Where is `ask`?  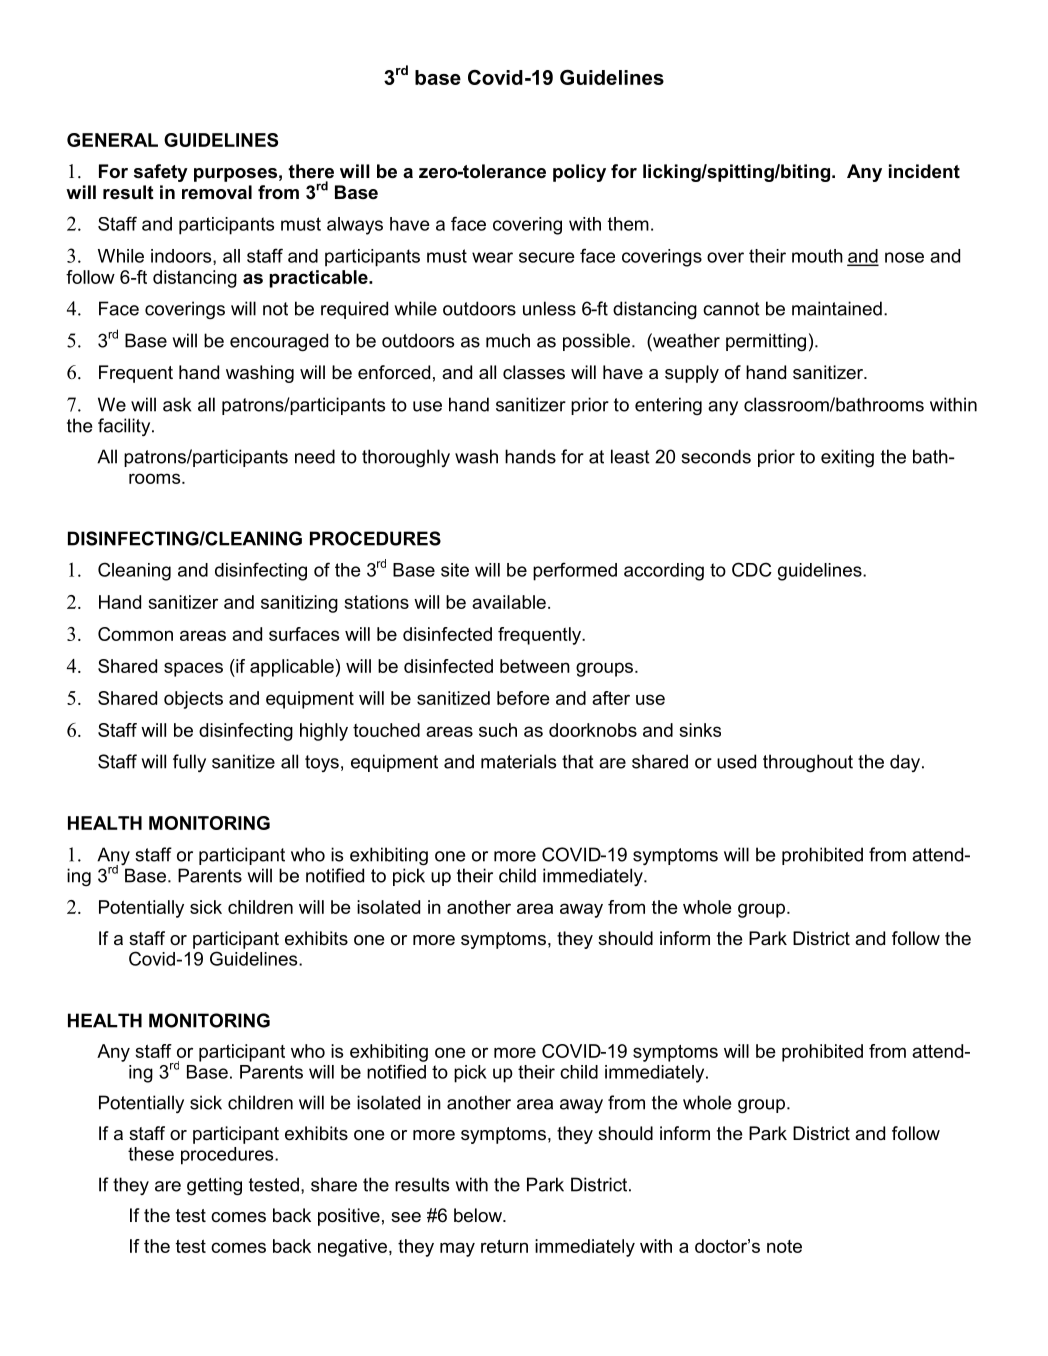
ask is located at coordinates (177, 404).
